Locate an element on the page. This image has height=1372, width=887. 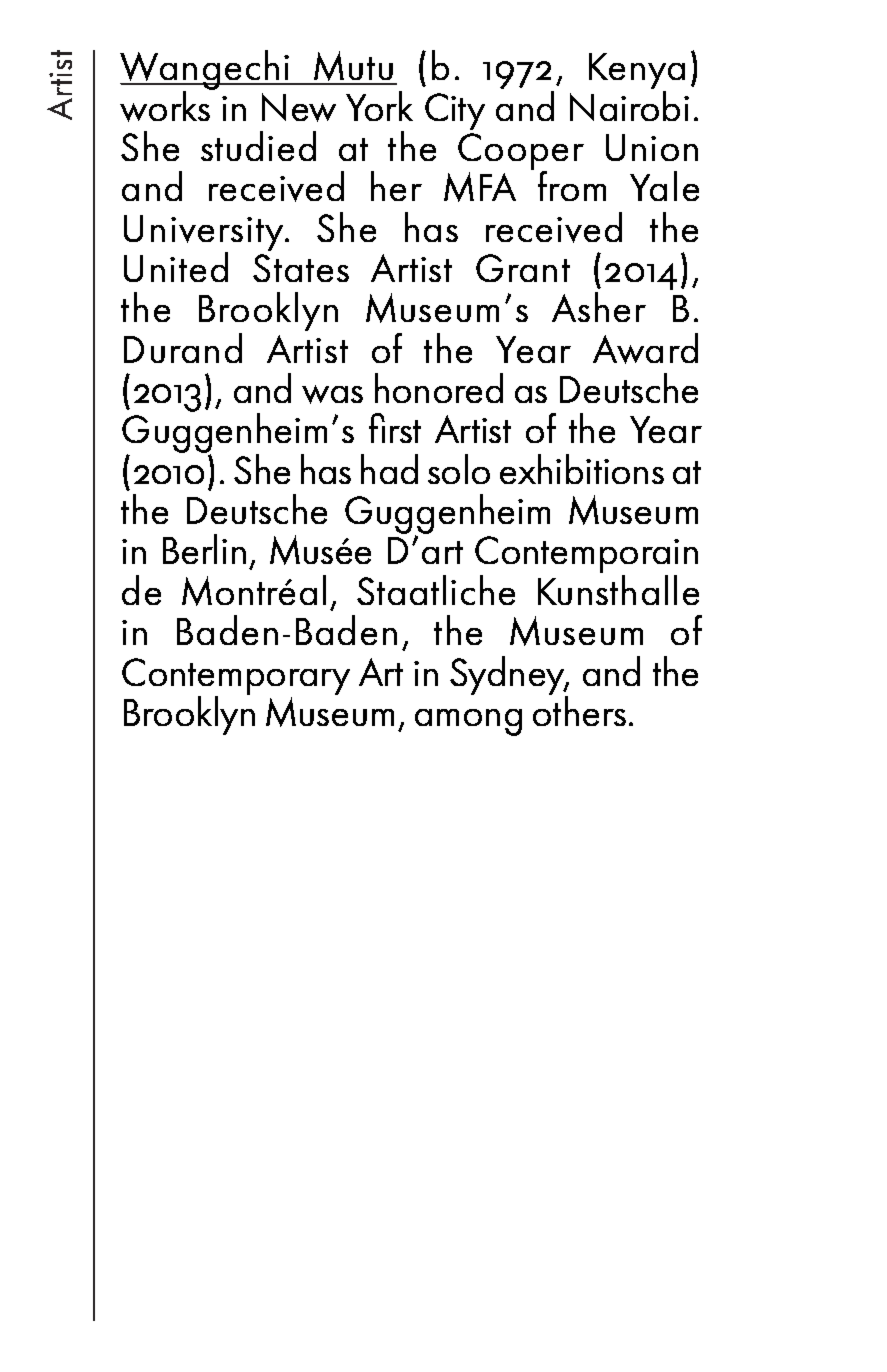
Nairobi is located at coordinates (629, 106).
